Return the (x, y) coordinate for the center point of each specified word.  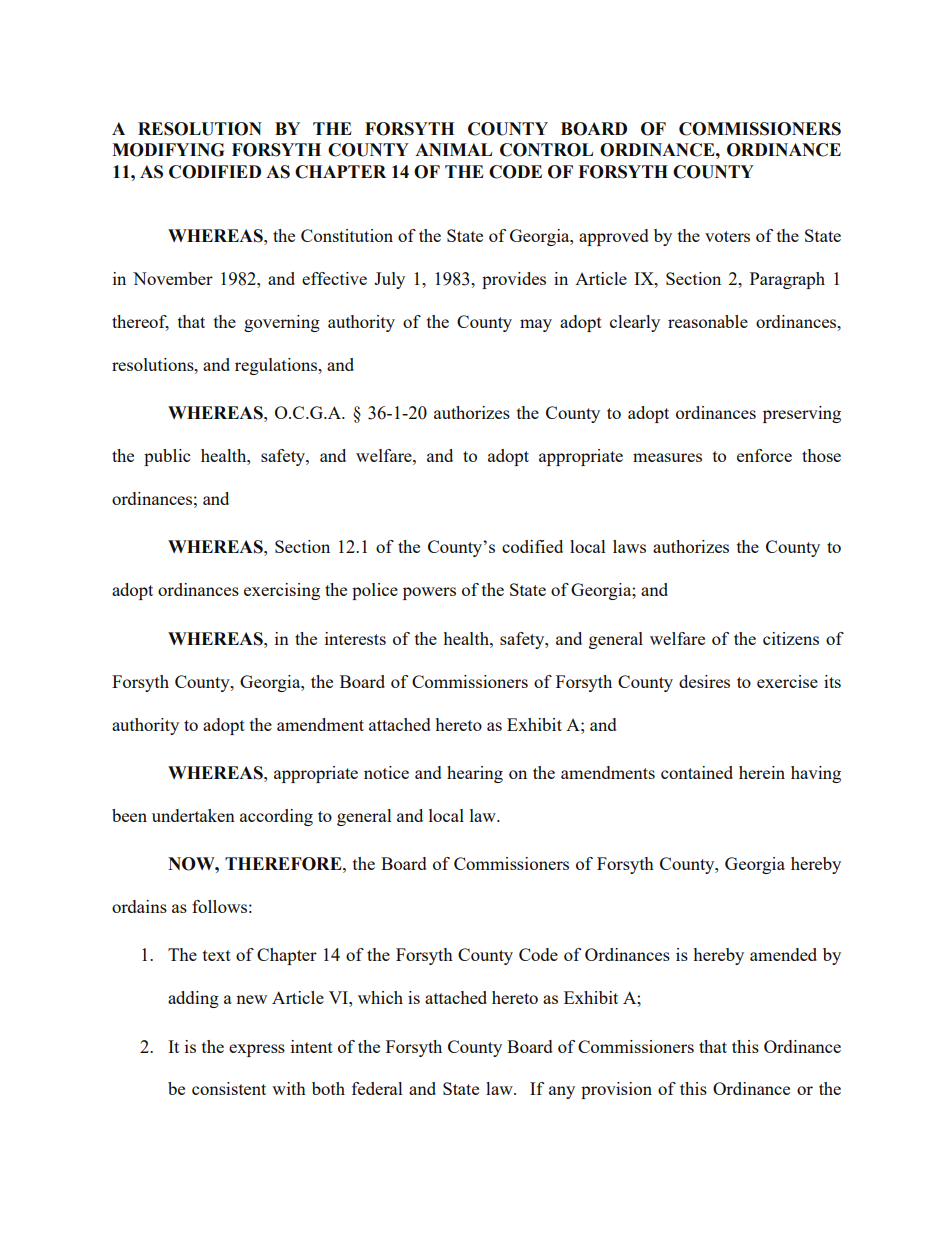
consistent (229, 1088)
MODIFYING (168, 150)
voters (727, 236)
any (562, 1092)
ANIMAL (453, 149)
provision (616, 1090)
